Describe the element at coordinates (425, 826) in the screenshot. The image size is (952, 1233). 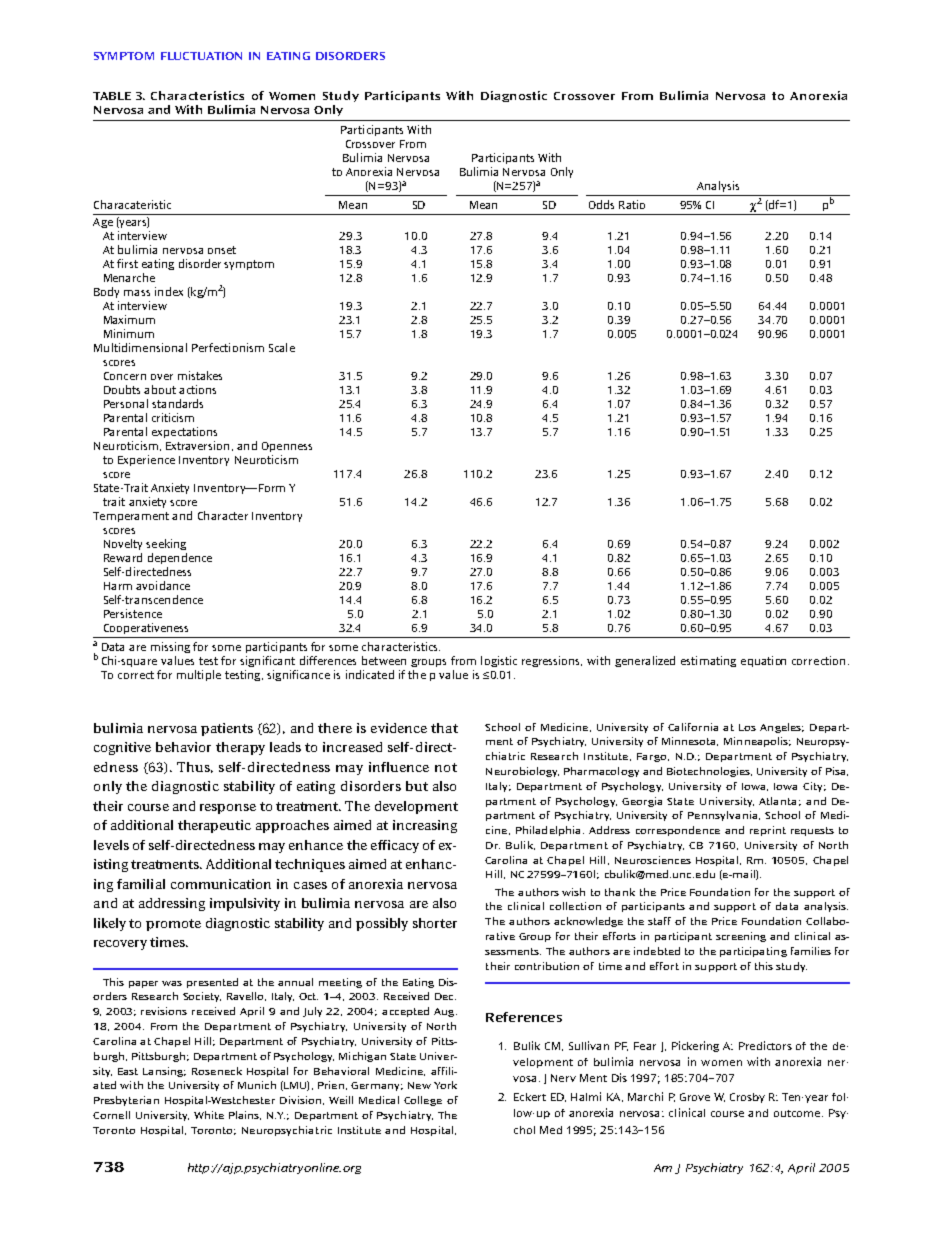
I see `increasing` at that location.
